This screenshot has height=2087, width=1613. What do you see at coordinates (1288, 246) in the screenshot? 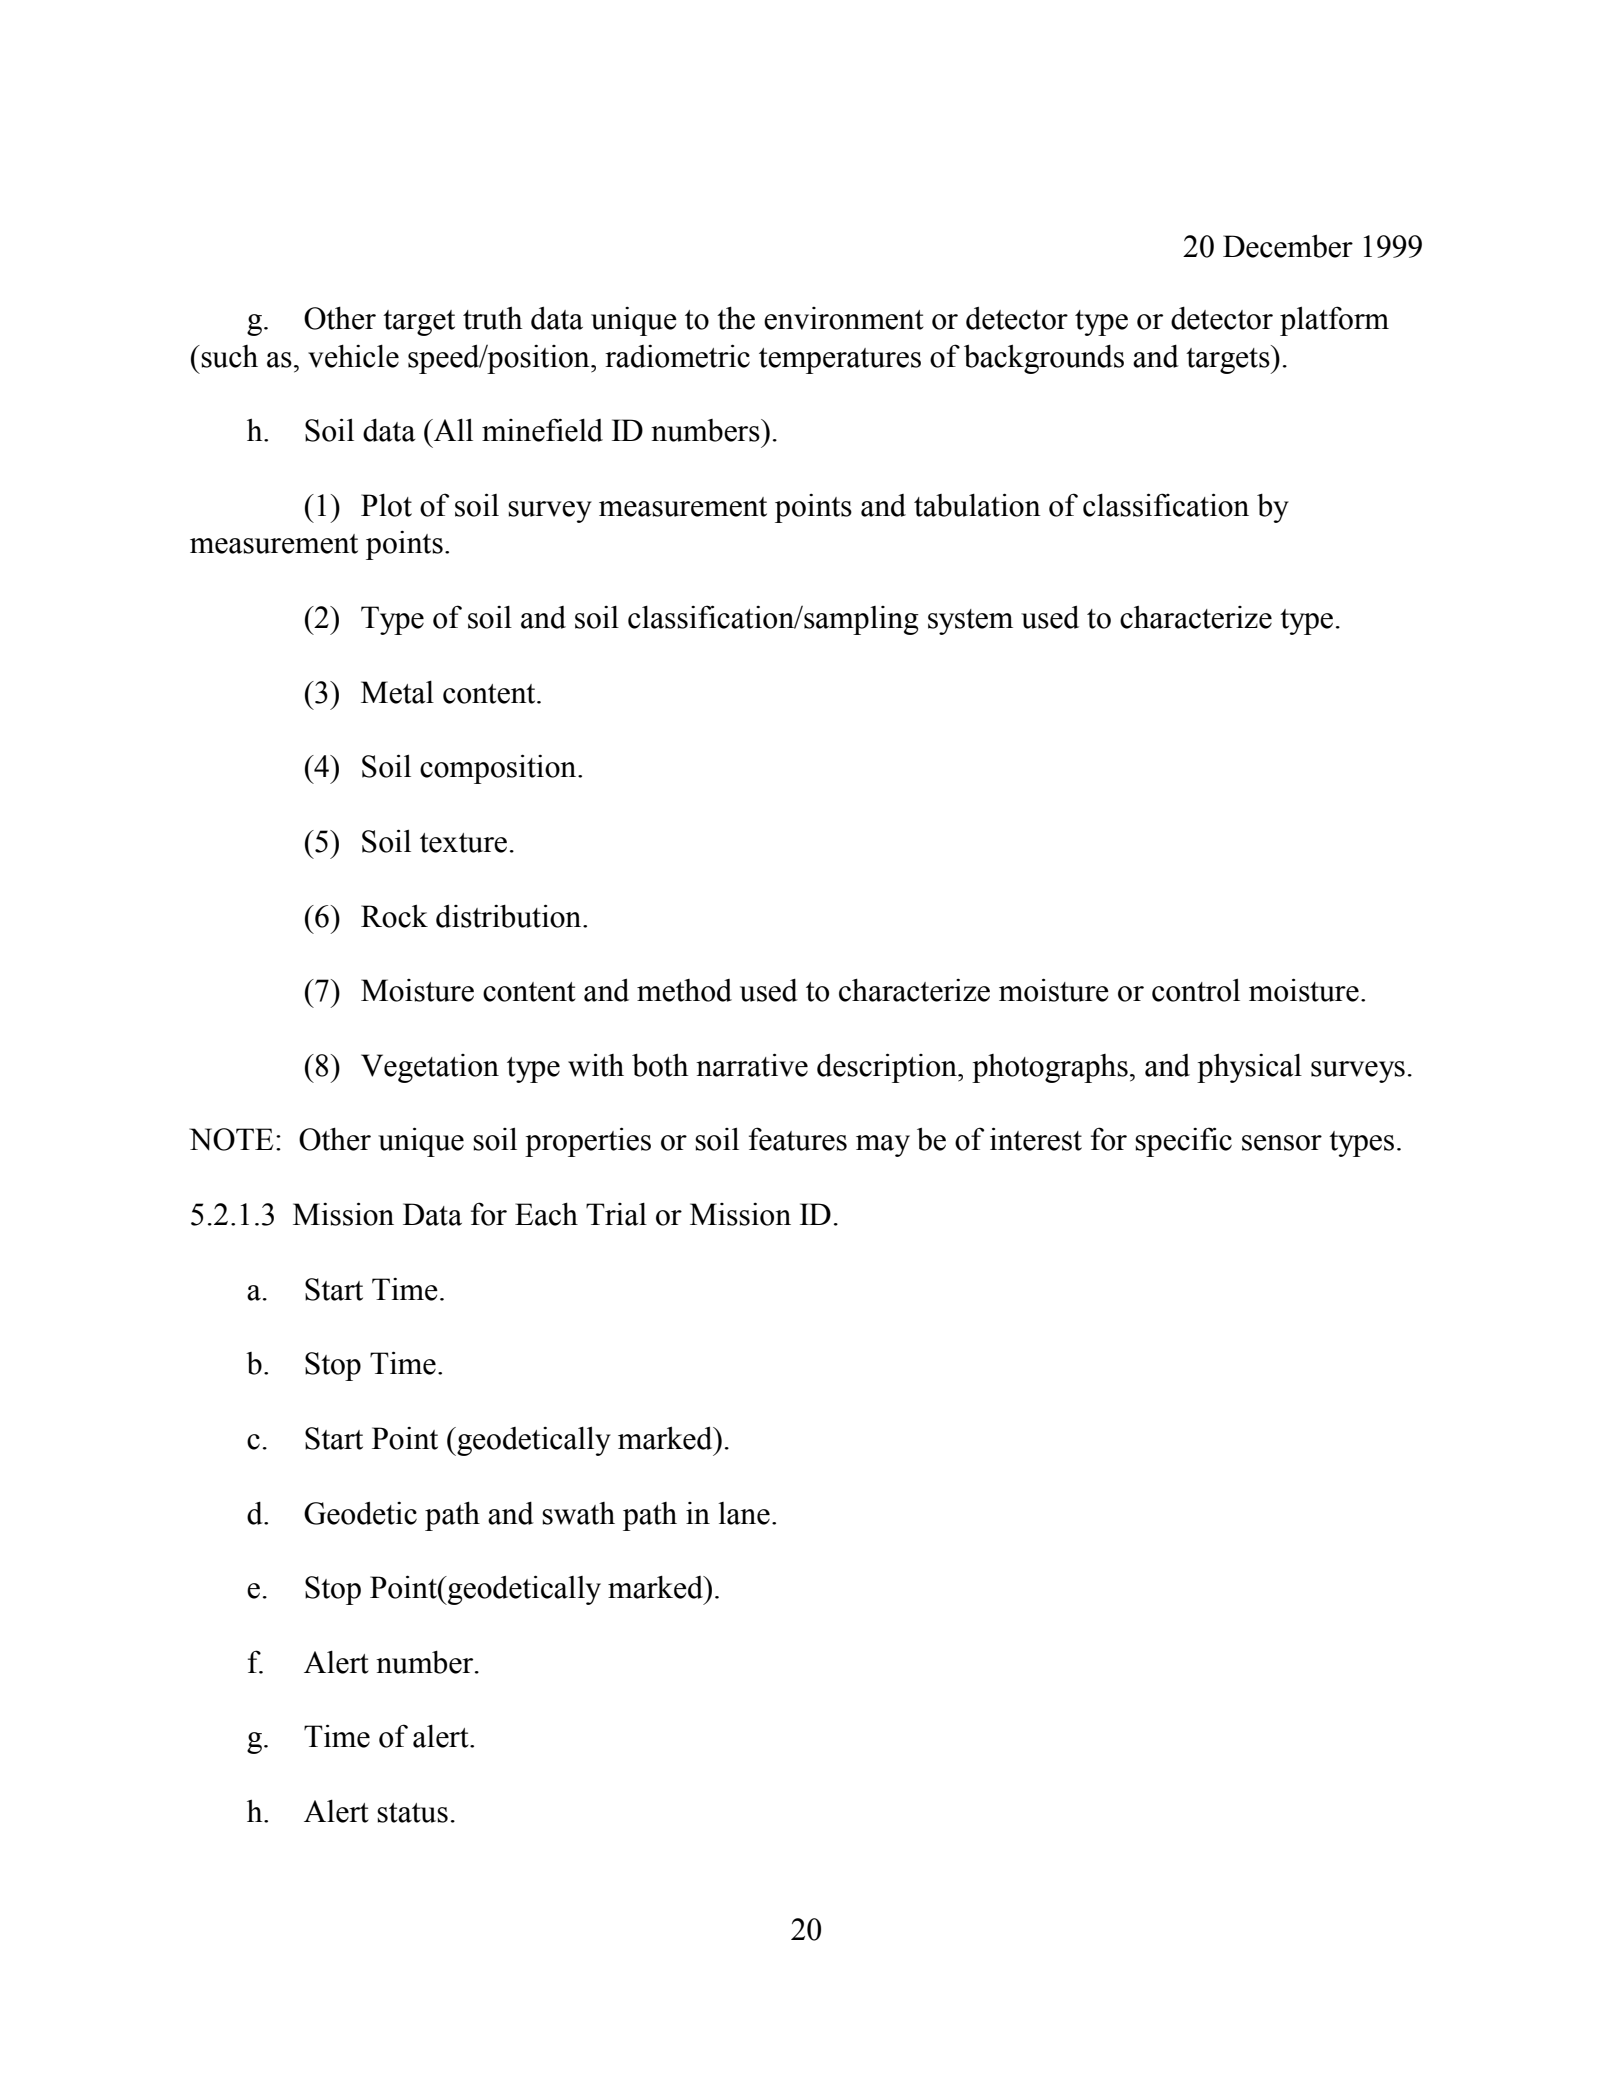
I see `December` at bounding box center [1288, 246].
